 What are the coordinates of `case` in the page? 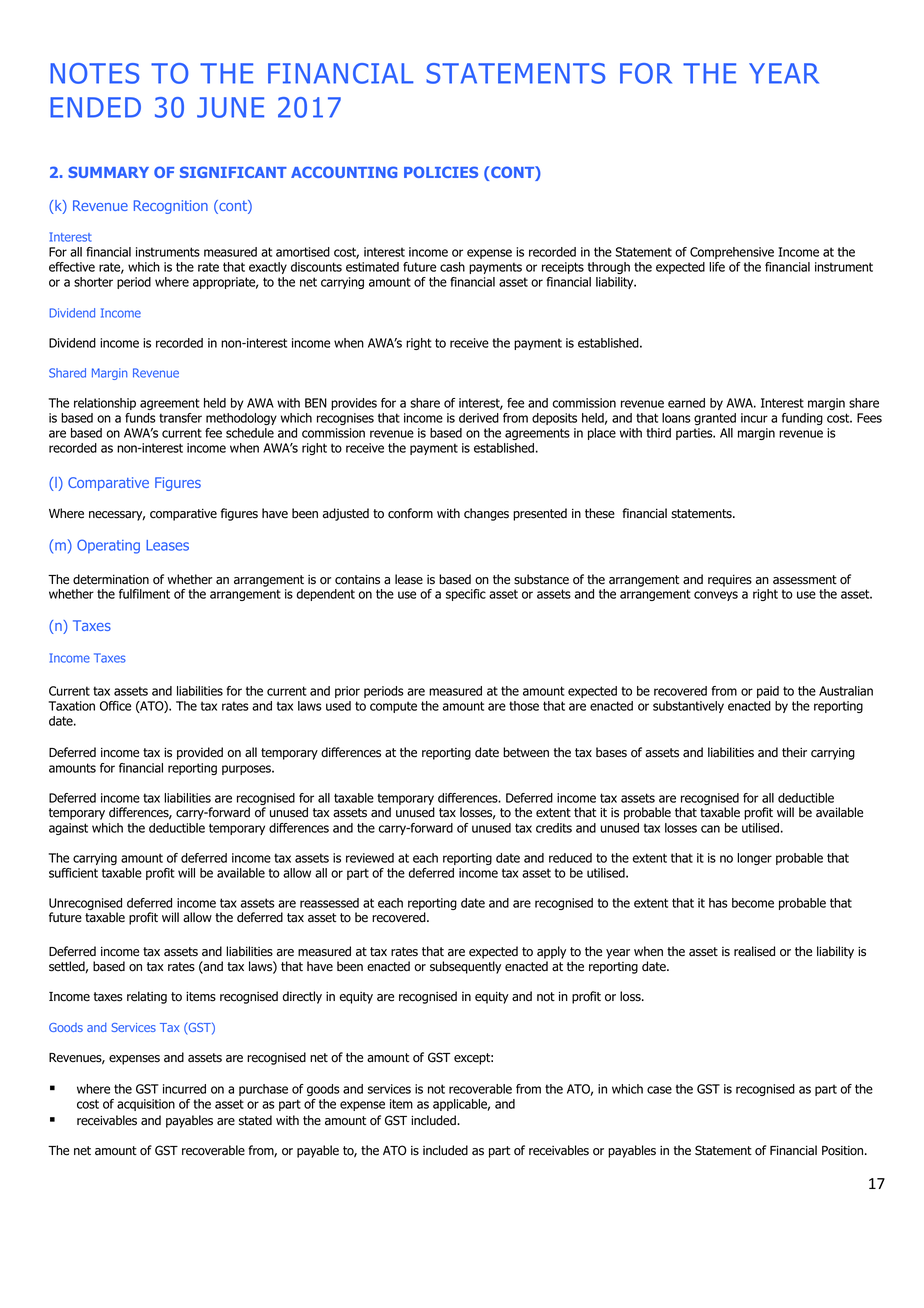 It's located at (659, 1090).
